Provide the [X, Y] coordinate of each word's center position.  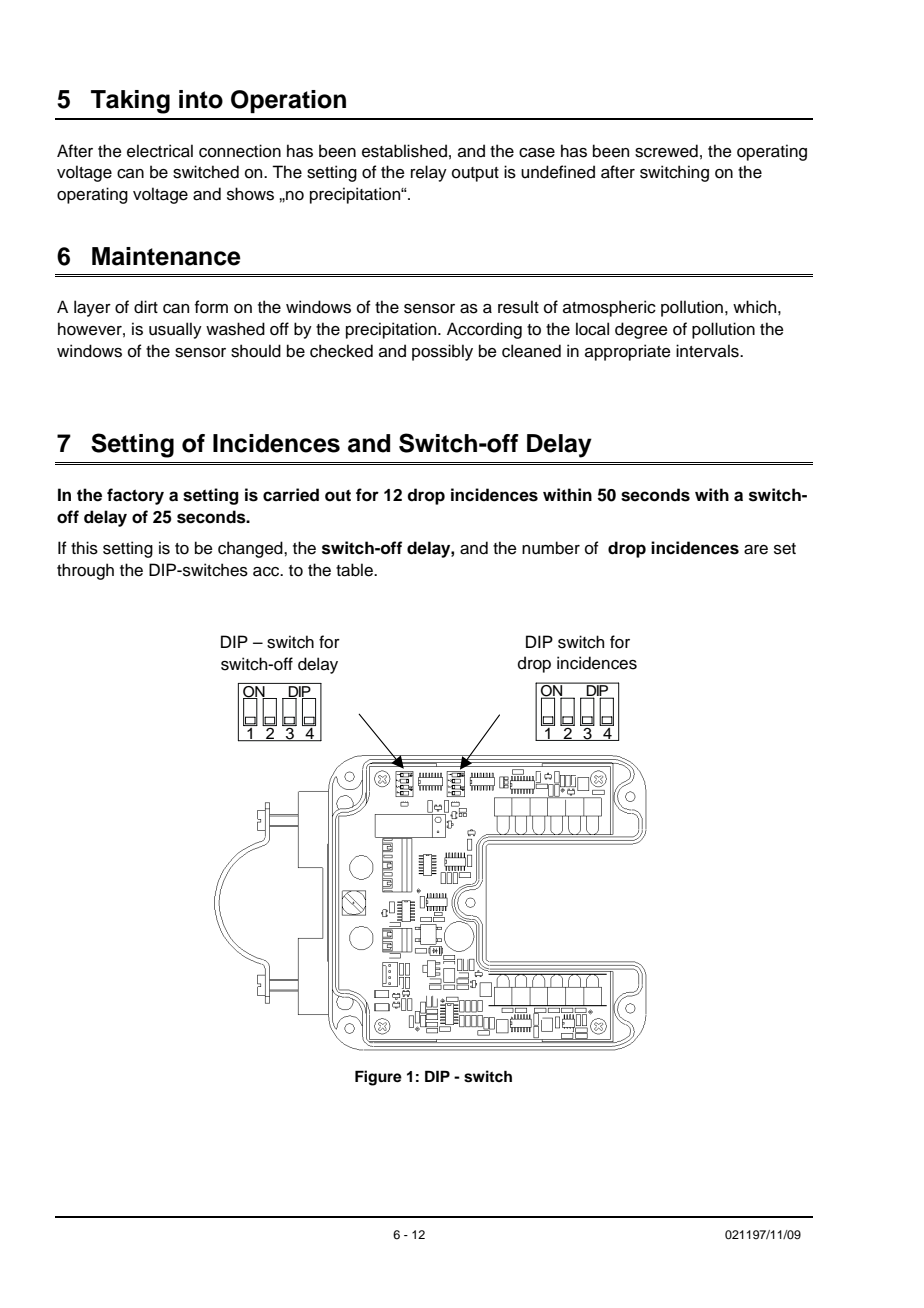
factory [135, 496]
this [84, 548]
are [756, 550]
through [85, 571]
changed [251, 549]
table [355, 570]
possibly [442, 352]
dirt [146, 307]
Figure [378, 1078]
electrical [160, 151]
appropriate [628, 352]
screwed [666, 151]
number [551, 548]
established [404, 151]
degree [641, 330]
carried [291, 495]
